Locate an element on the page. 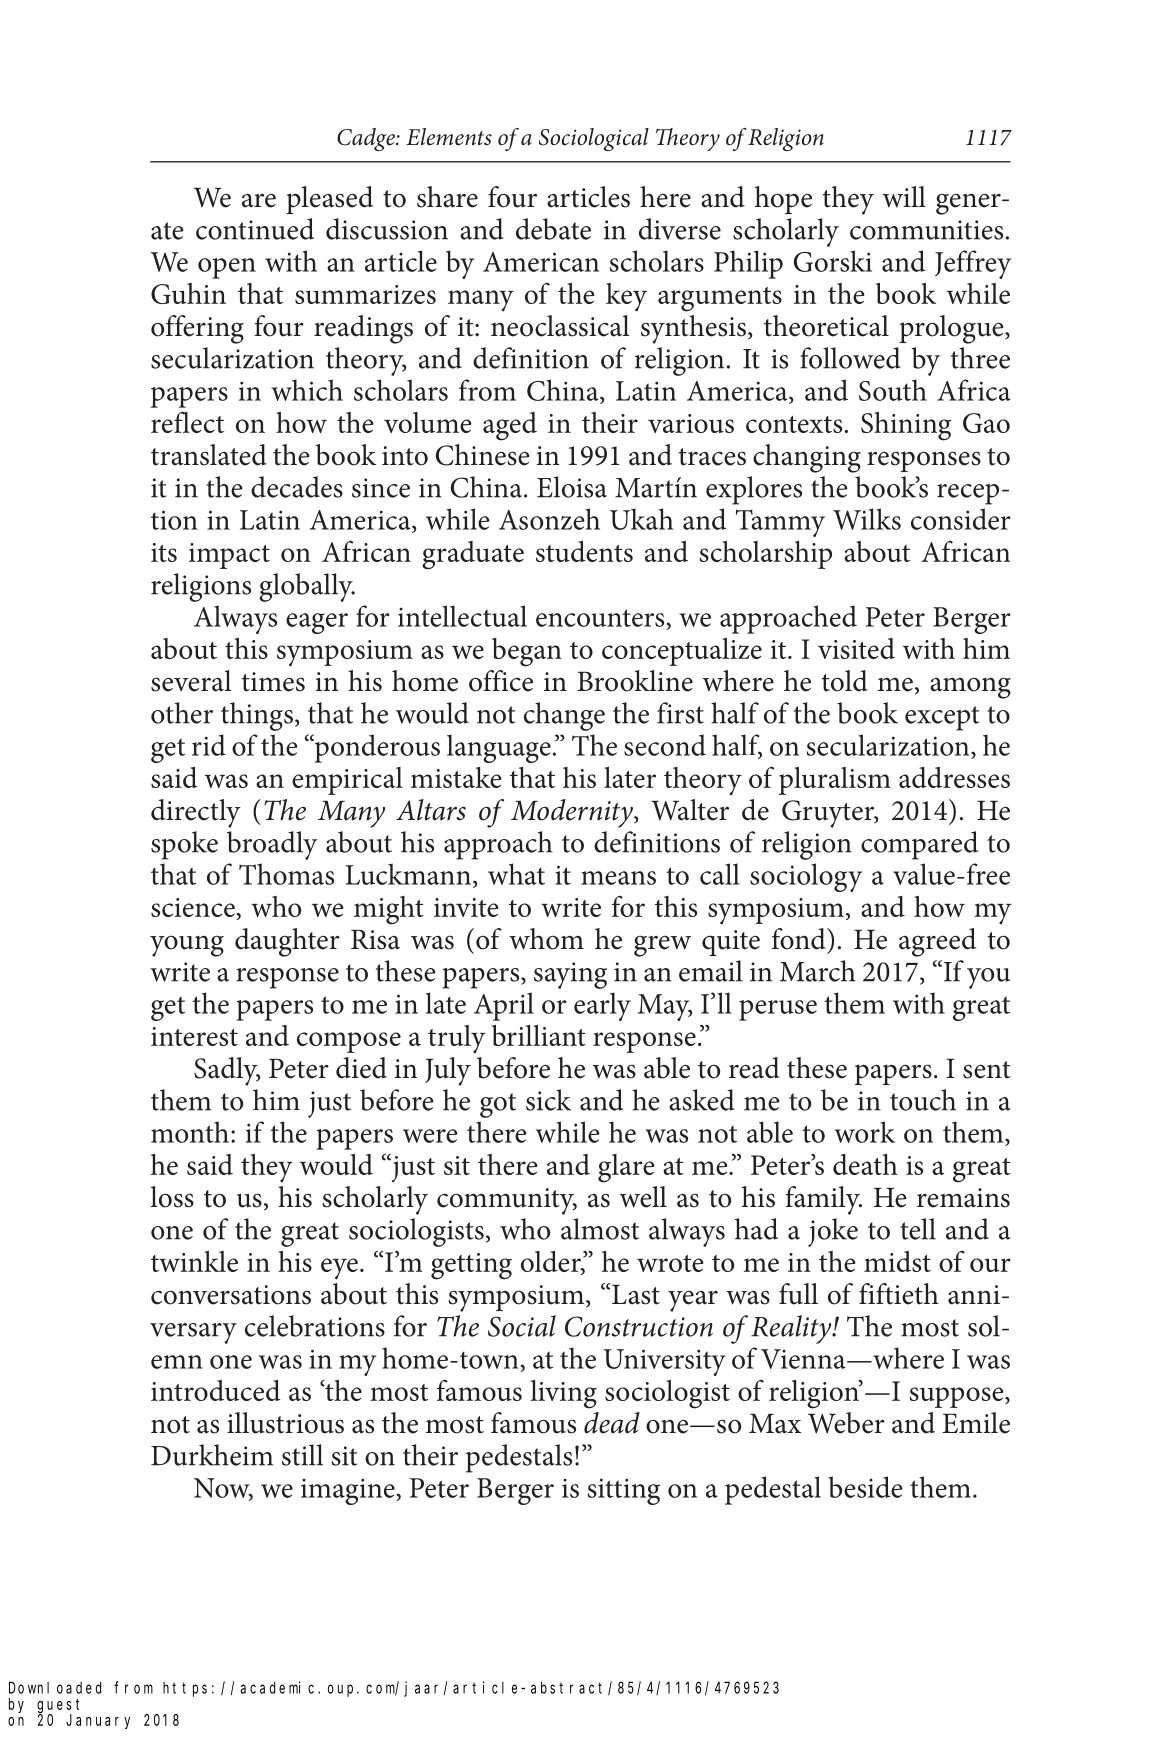  beside is located at coordinates (865, 1487).
